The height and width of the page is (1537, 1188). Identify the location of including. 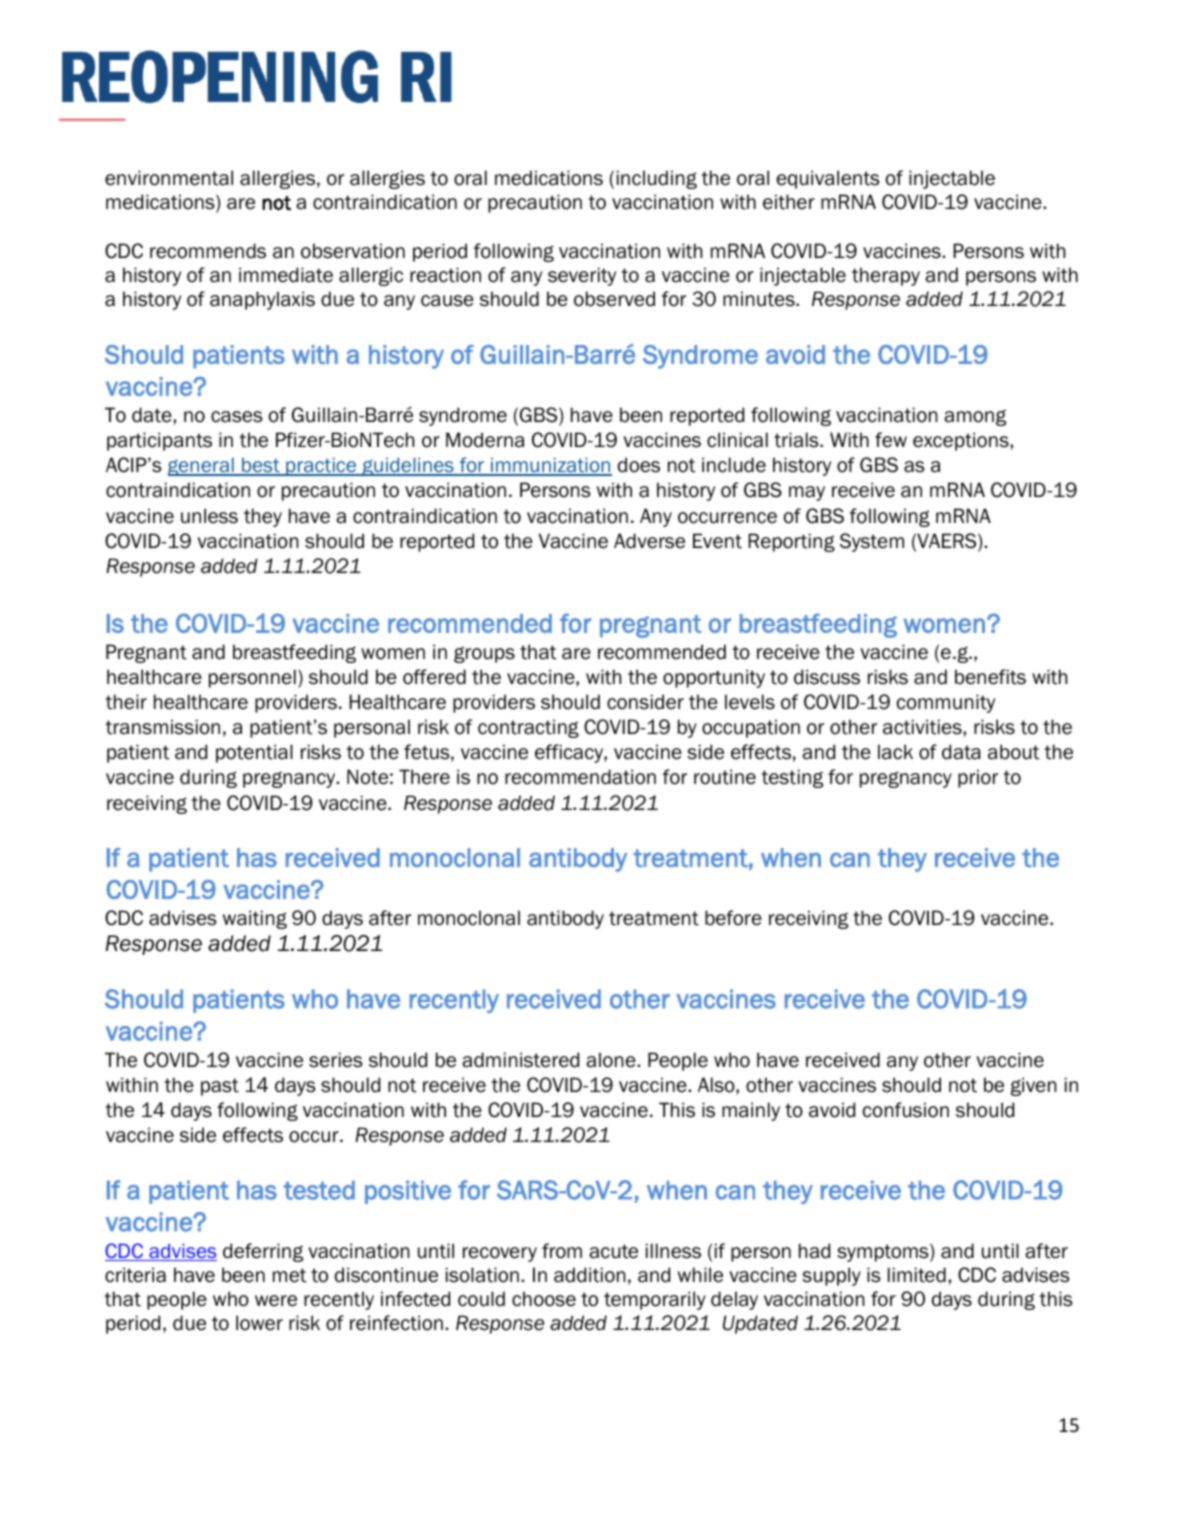
(657, 179).
